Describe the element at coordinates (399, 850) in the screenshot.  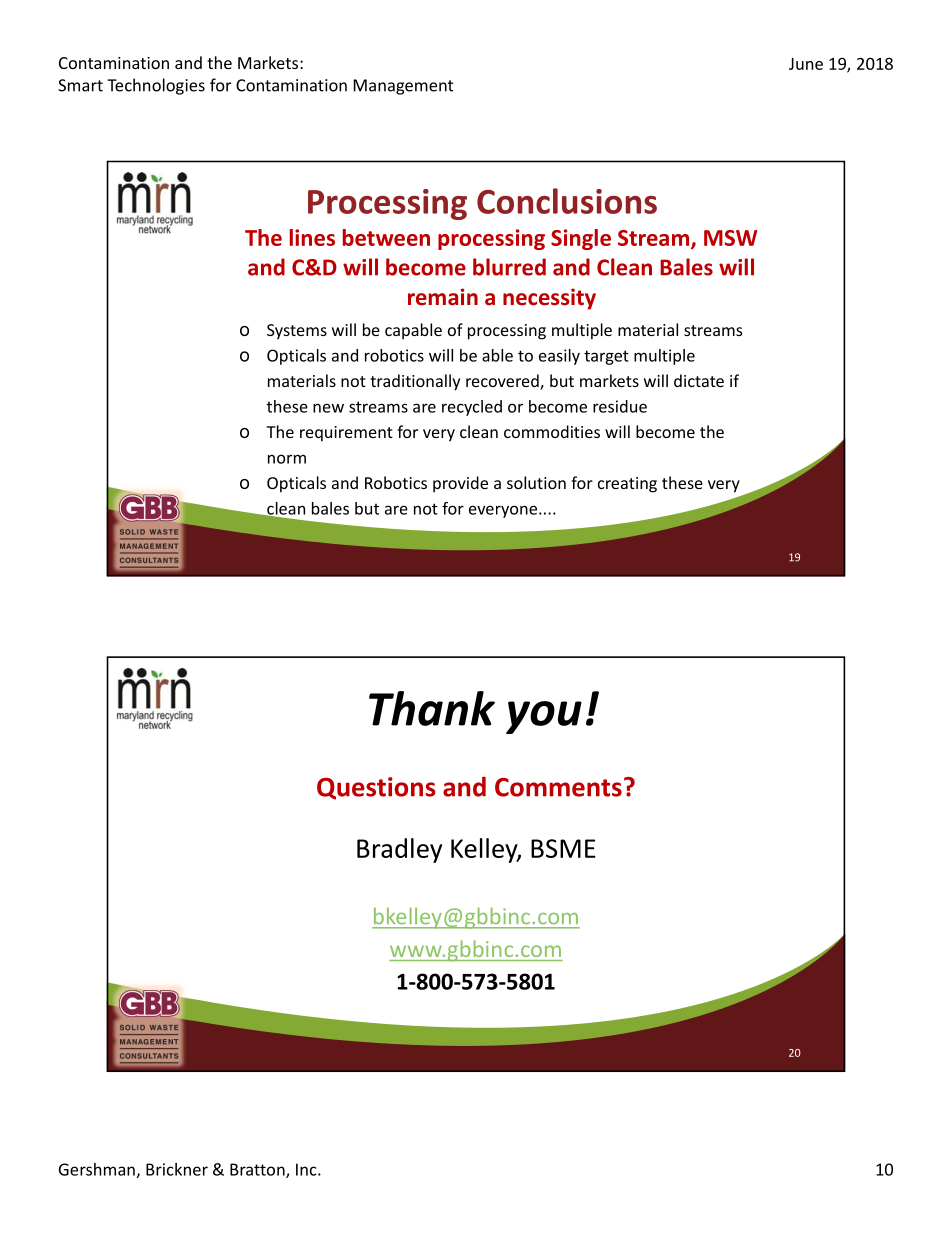
I see `Bradley` at that location.
